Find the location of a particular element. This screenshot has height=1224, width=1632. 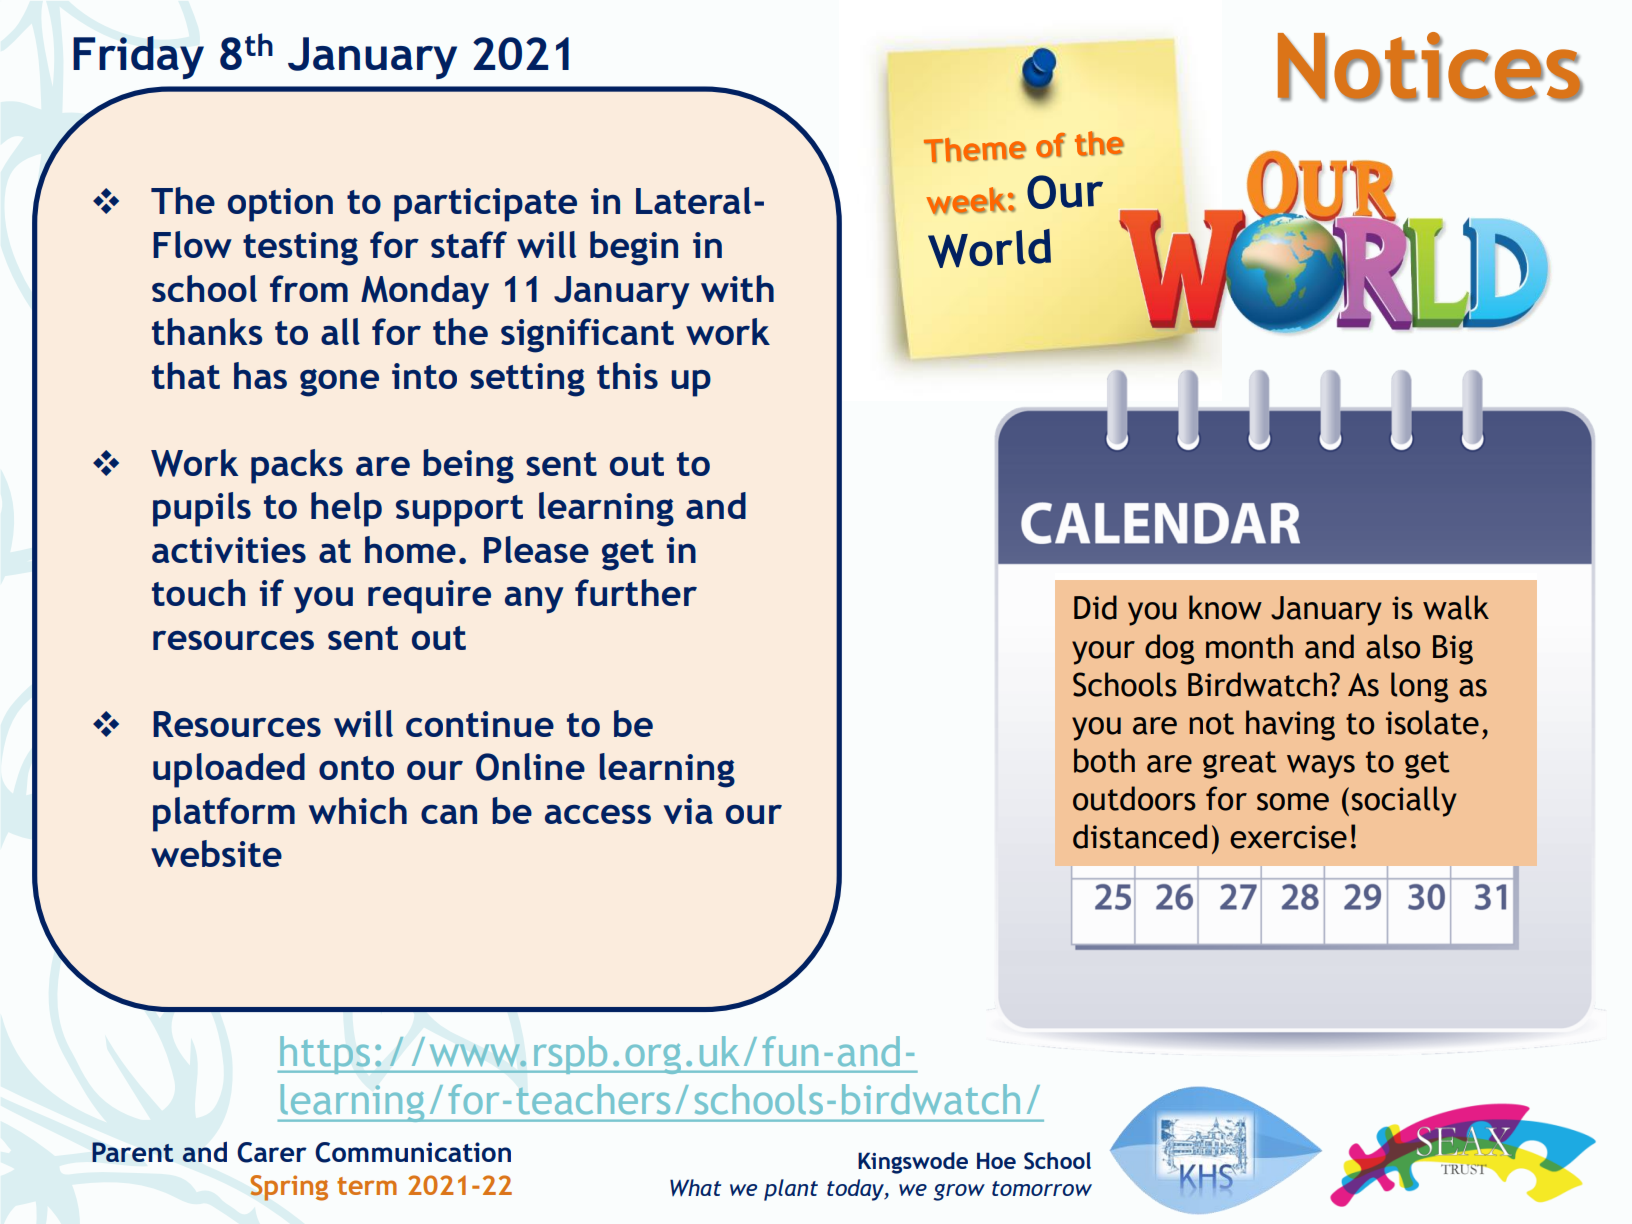

Carer is located at coordinates (272, 1152).
